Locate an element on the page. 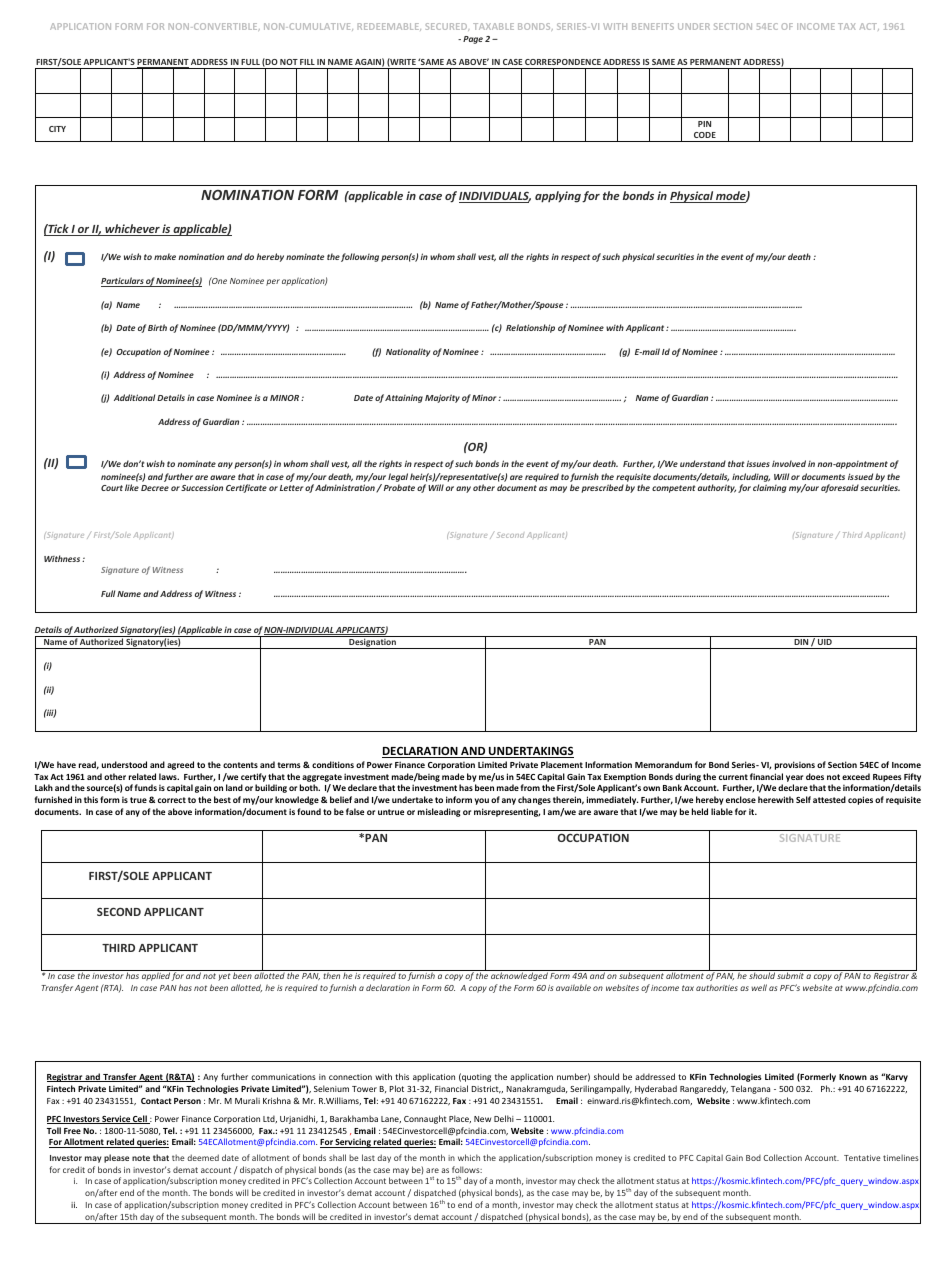 The width and height of the document is (952, 1265). Decree is located at coordinates (155, 488).
